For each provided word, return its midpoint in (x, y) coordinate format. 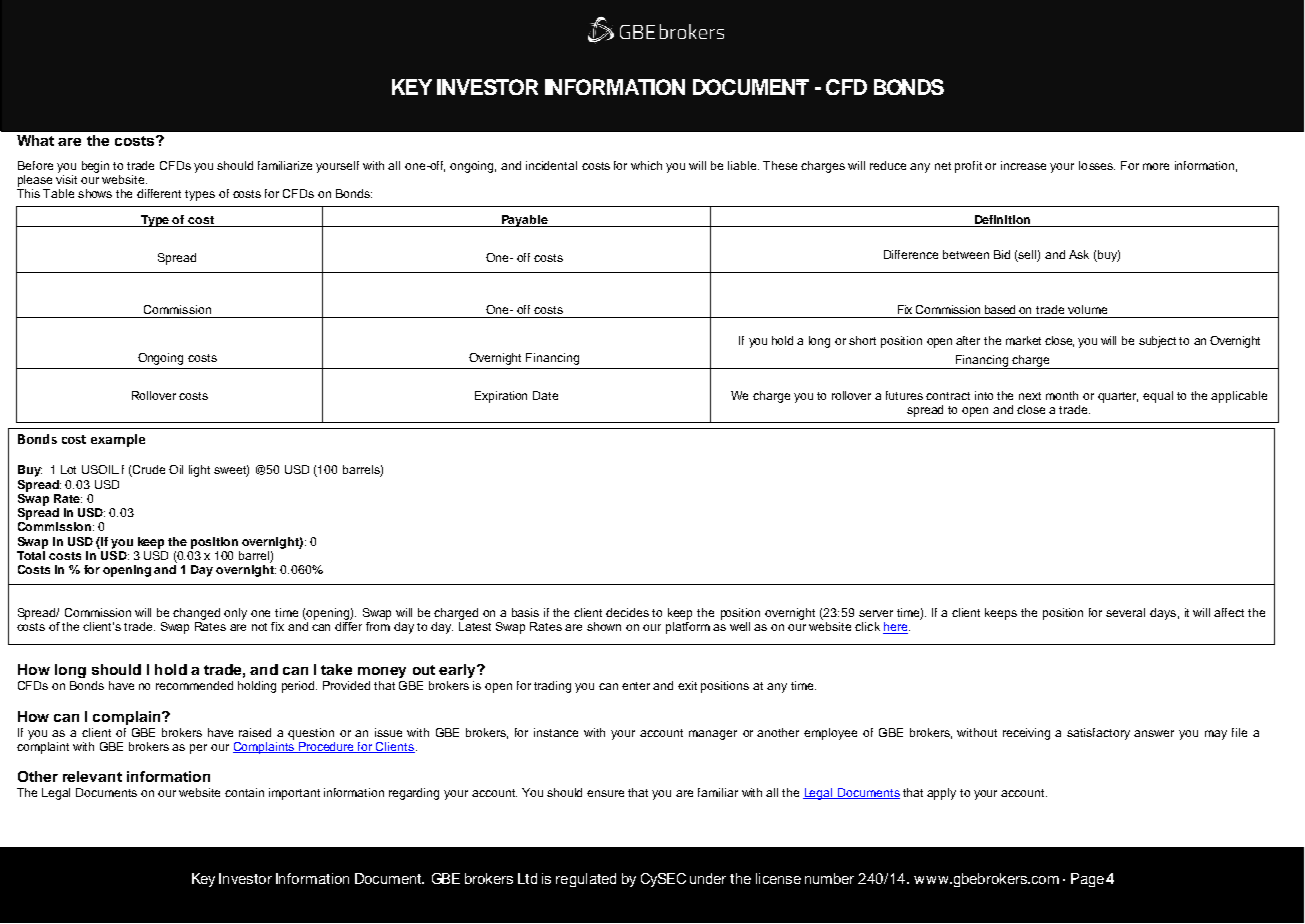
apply (941, 794)
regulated (586, 880)
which (646, 165)
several (1125, 612)
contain (244, 792)
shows (95, 193)
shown (604, 626)
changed (196, 614)
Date (545, 395)
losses (1097, 165)
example (118, 440)
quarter (1118, 397)
